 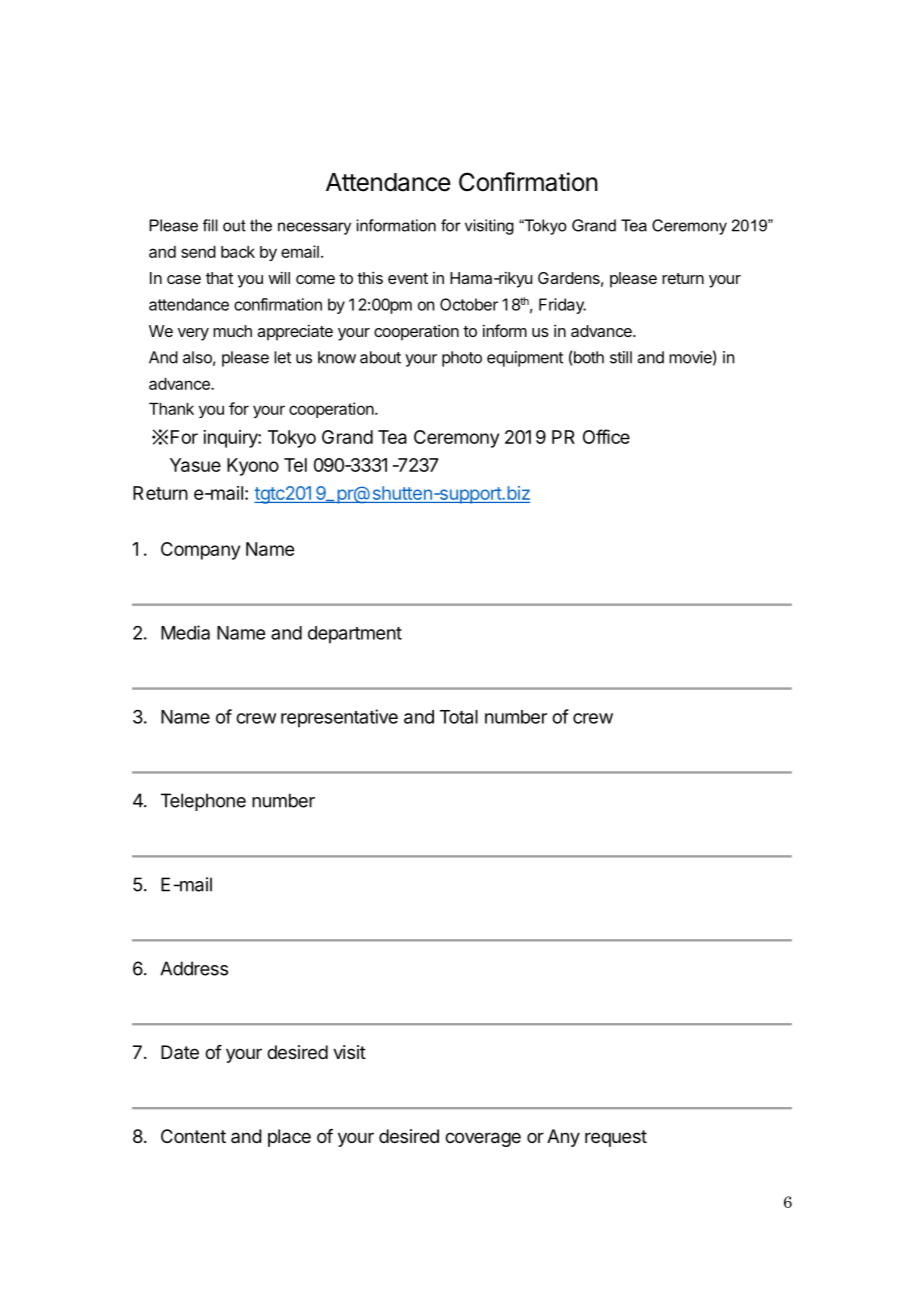 What do you see at coordinates (339, 718) in the document?
I see `representative` at bounding box center [339, 718].
